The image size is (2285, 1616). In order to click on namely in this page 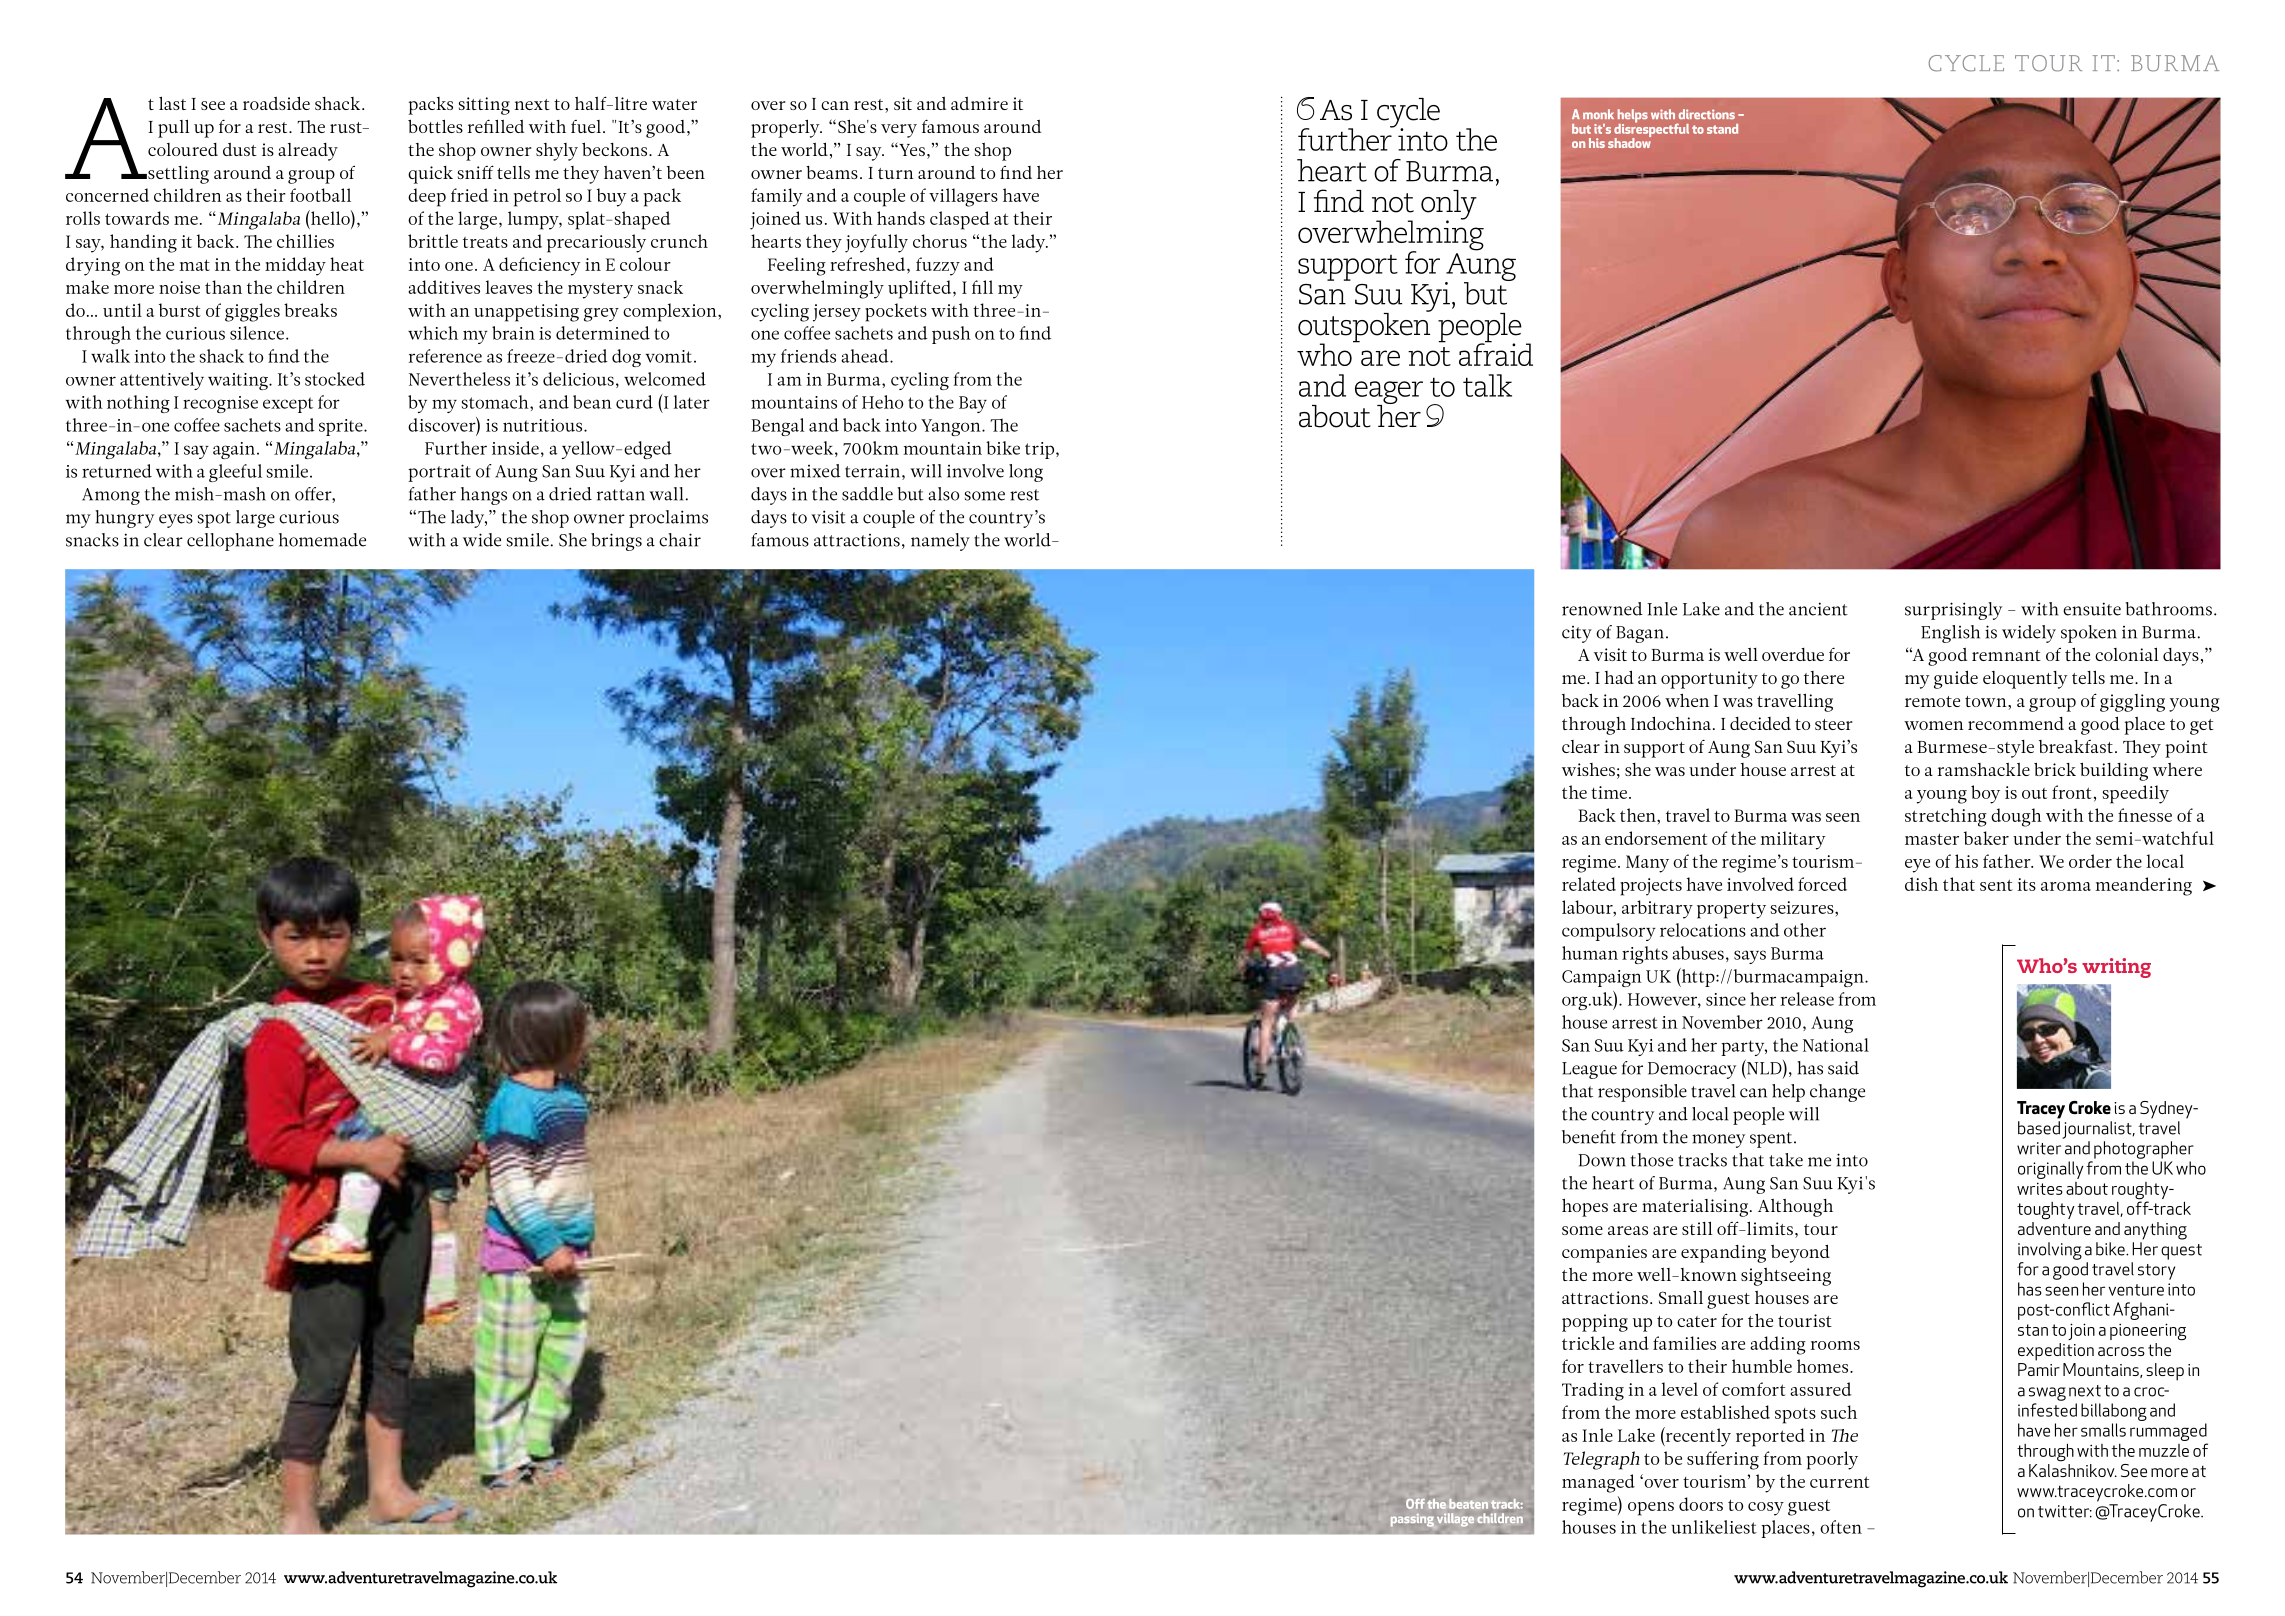, I will do `click(940, 542)`.
